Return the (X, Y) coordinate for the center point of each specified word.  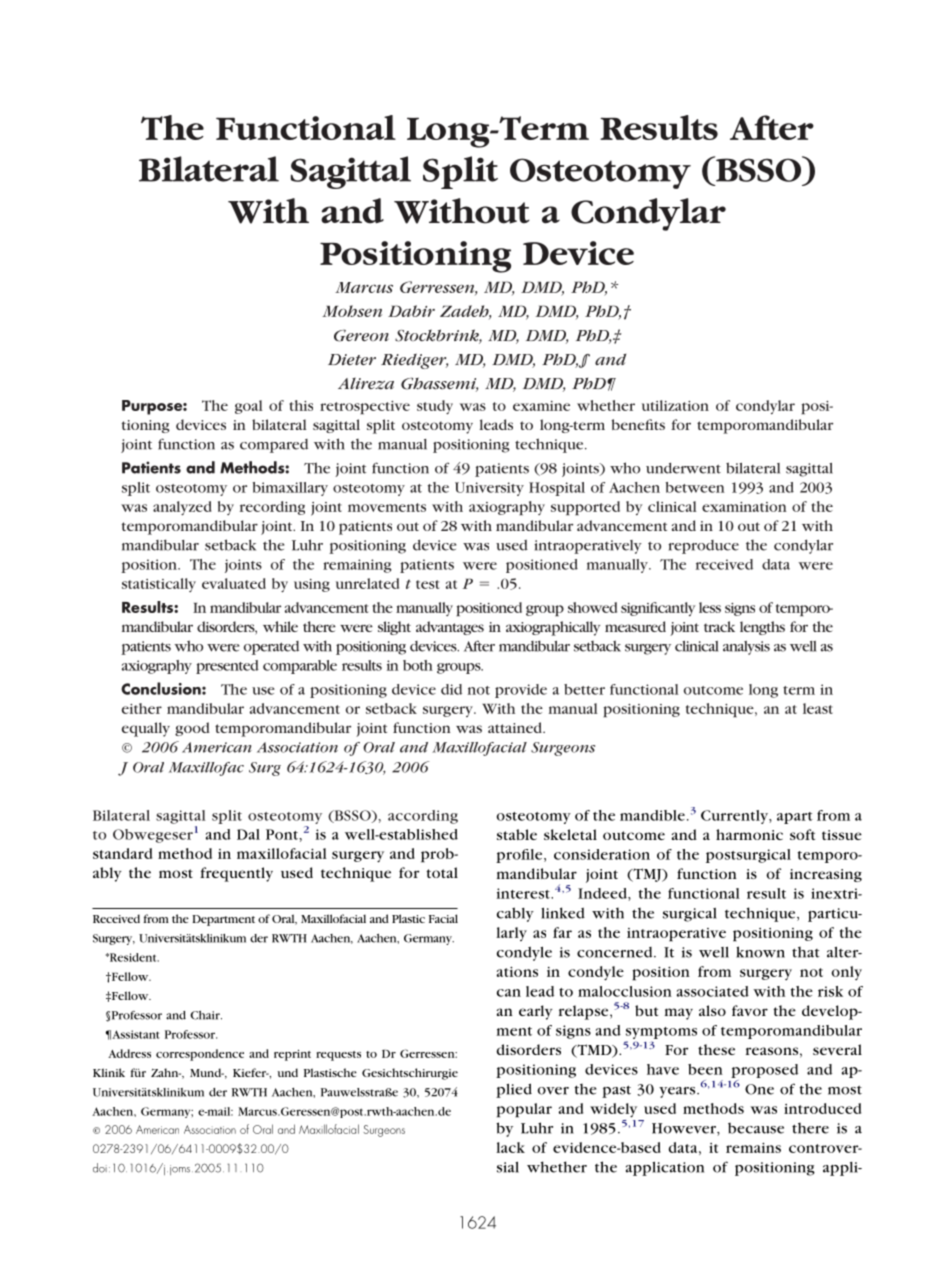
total (442, 872)
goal (248, 407)
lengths (762, 628)
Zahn (166, 1072)
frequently (236, 874)
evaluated (234, 583)
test (428, 584)
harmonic (749, 834)
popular (524, 1110)
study (435, 407)
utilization (675, 405)
